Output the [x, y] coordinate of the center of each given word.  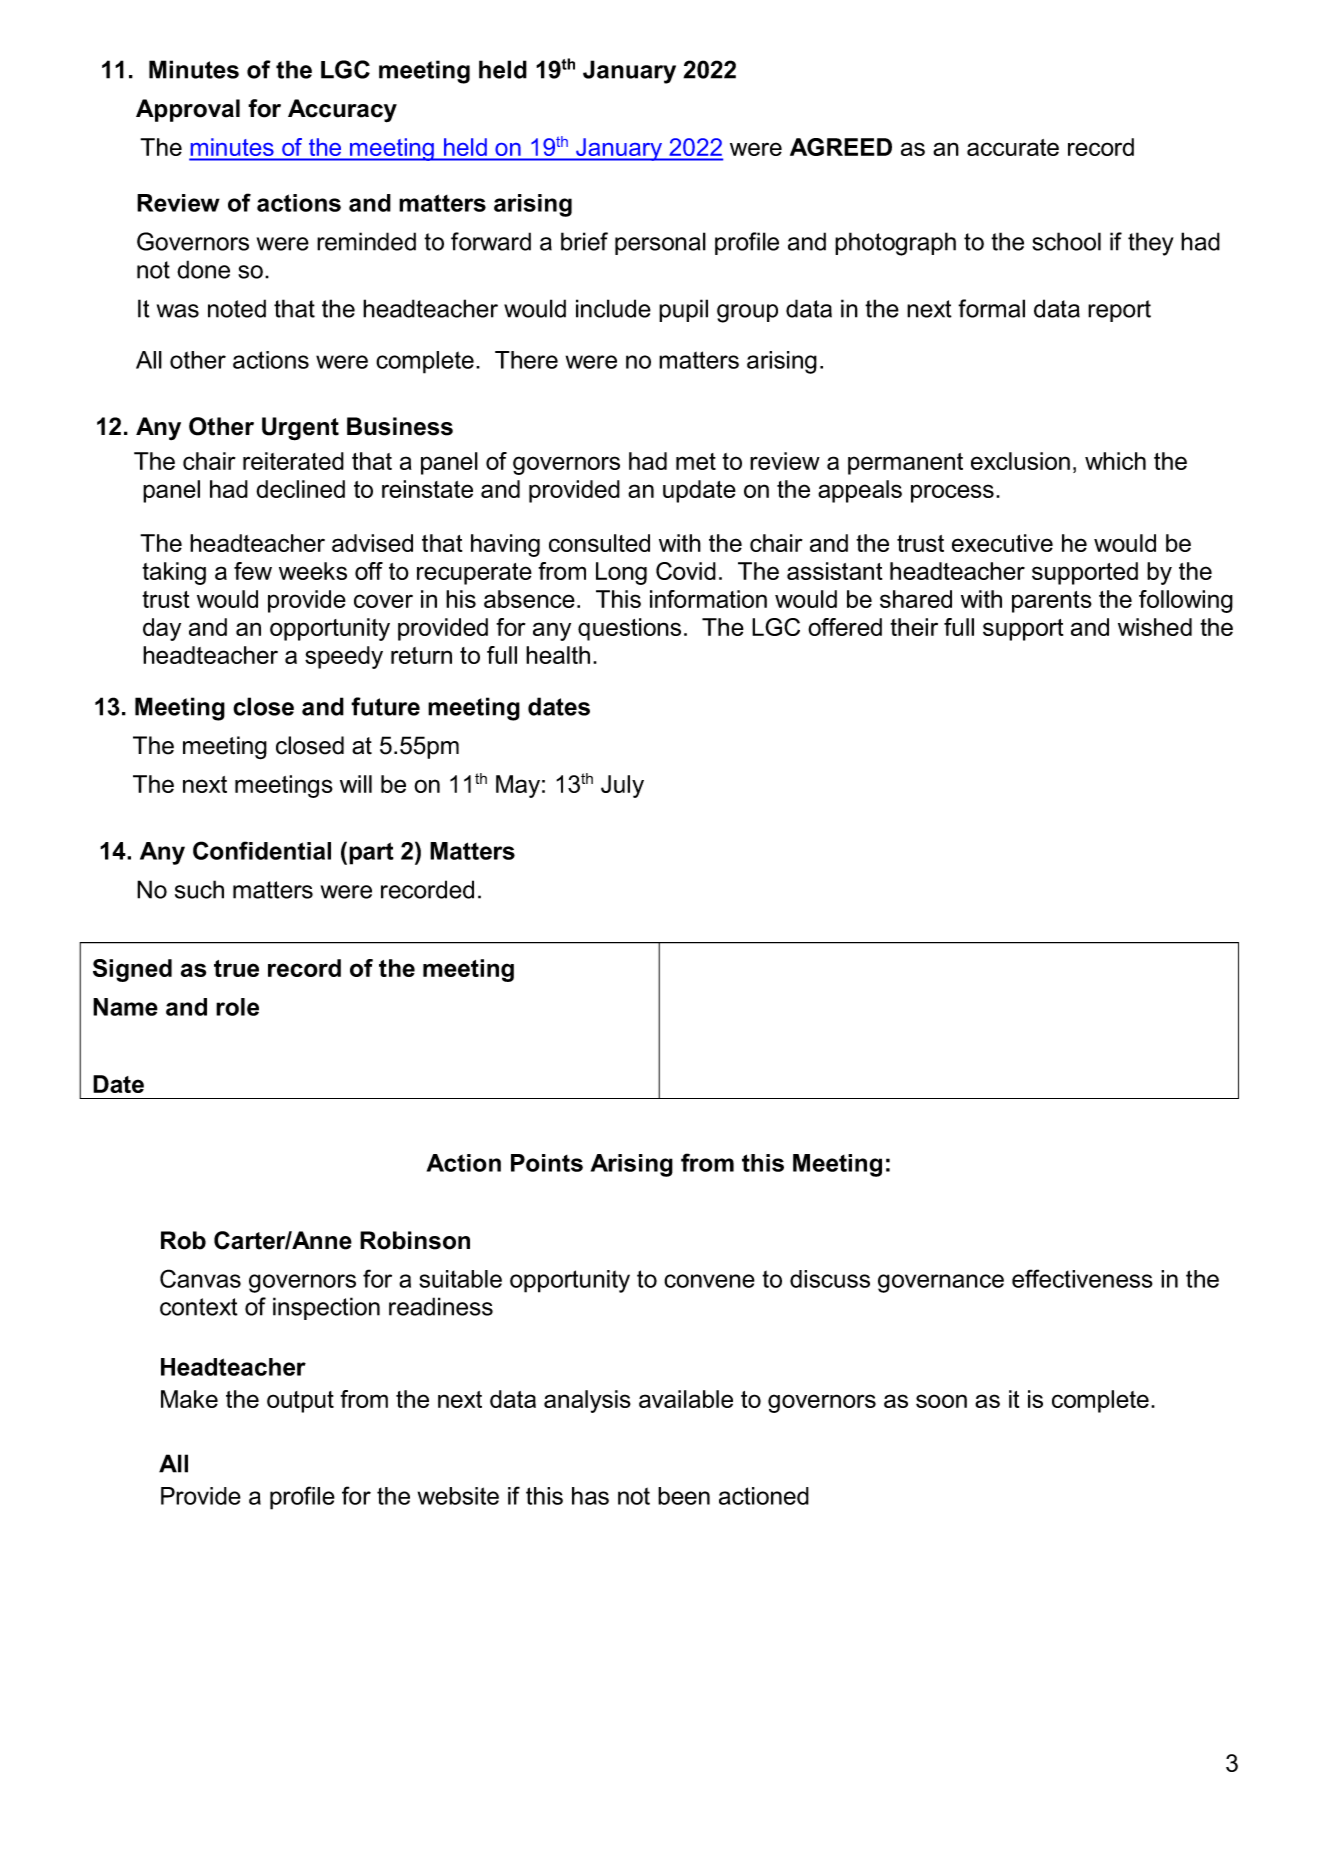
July [622, 786]
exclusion [1020, 461]
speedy [344, 657]
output [300, 1402]
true [236, 968]
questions [629, 629]
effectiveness [1082, 1278]
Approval [188, 110]
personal [660, 243]
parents [1052, 602]
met [696, 461]
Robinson [415, 1240]
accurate [1013, 147]
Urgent [300, 429]
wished [1155, 627]
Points [547, 1163]
